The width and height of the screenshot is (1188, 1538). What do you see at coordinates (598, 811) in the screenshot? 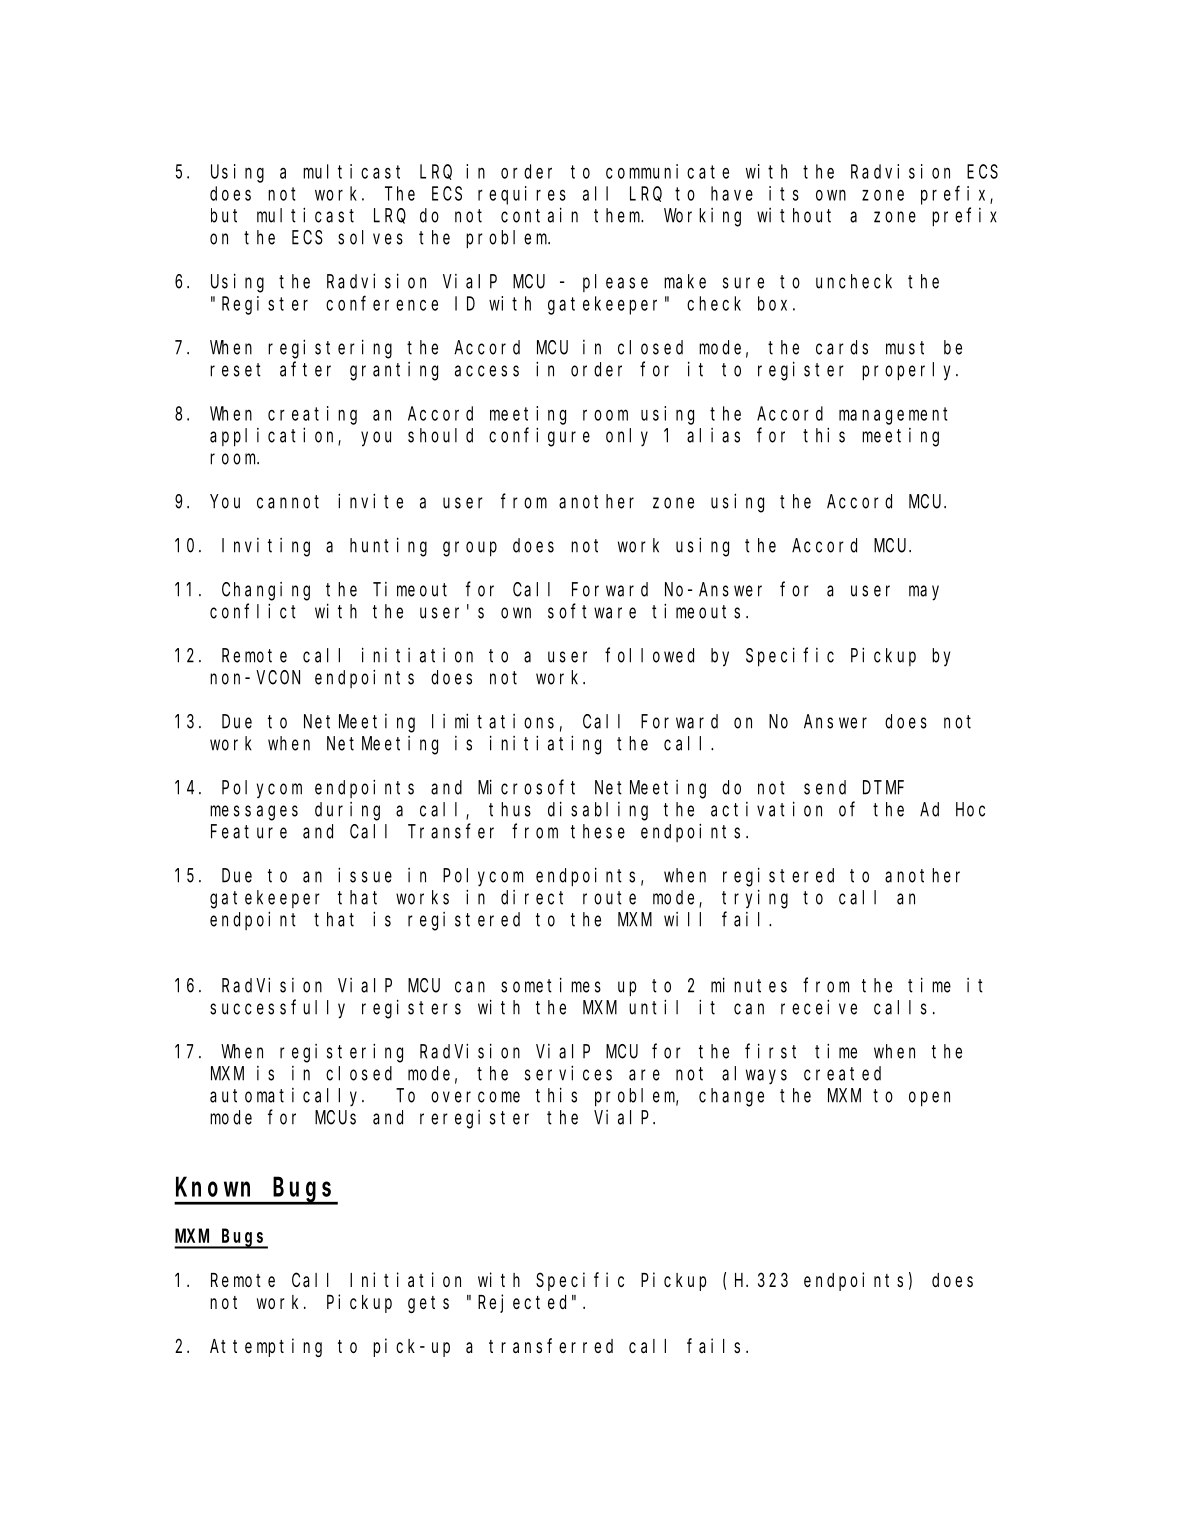
I see `disabling` at bounding box center [598, 811].
